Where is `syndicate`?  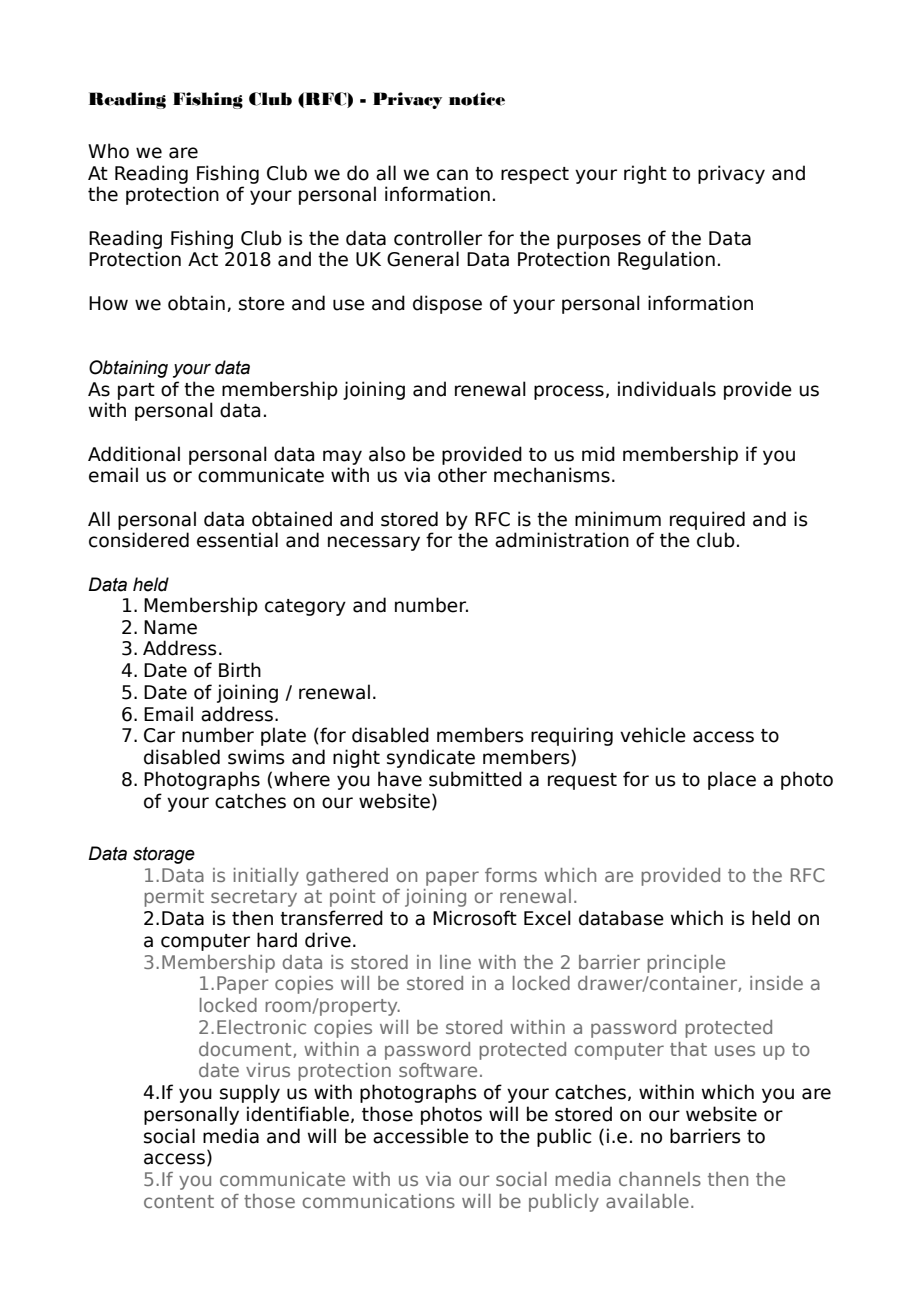 syndicate is located at coordinates (431, 758).
